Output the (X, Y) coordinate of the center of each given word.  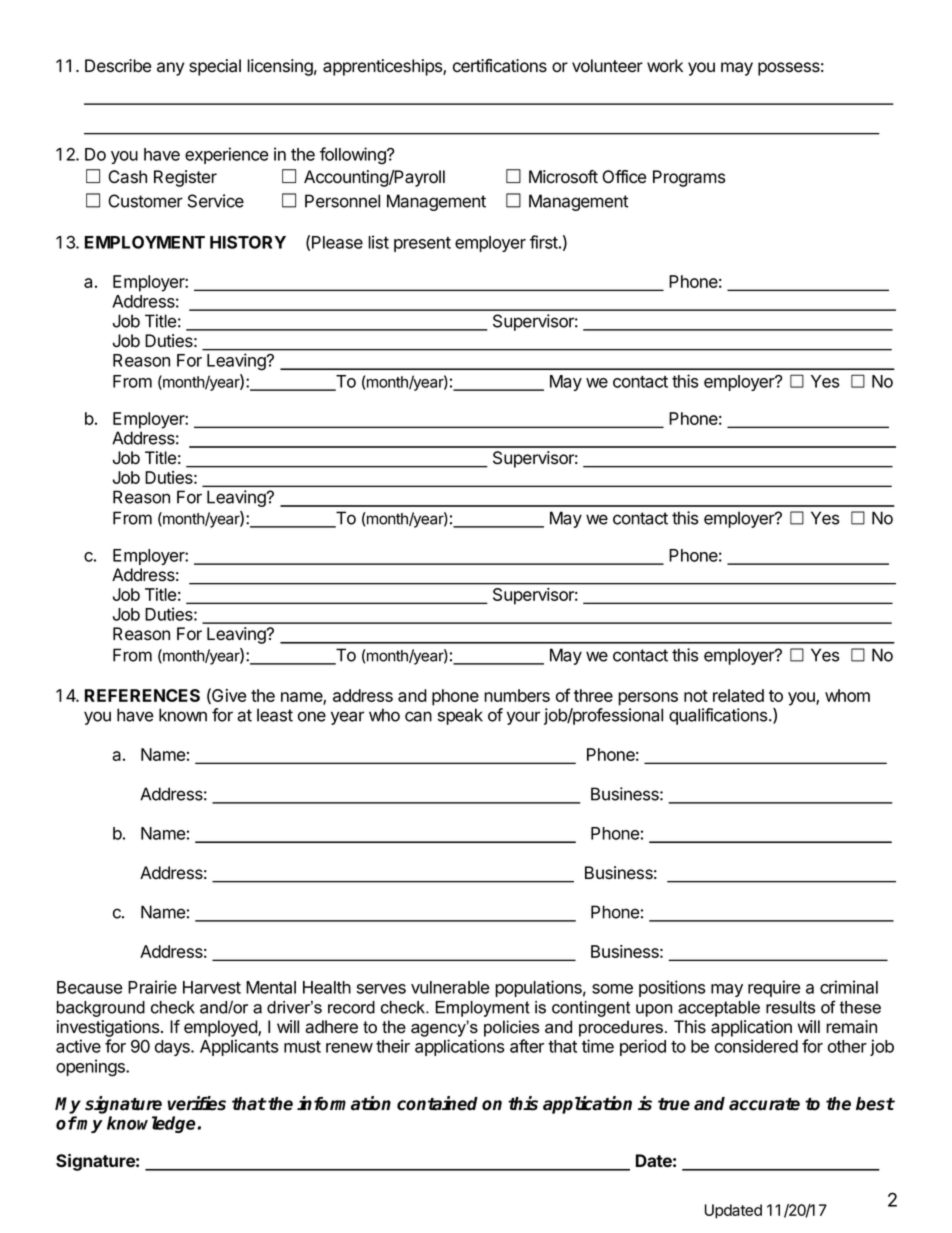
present (422, 244)
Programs (689, 178)
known (183, 715)
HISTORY (248, 242)
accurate (764, 1104)
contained (437, 1103)
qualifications (719, 716)
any (170, 69)
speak (460, 716)
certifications (500, 66)
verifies (196, 1103)
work (665, 66)
